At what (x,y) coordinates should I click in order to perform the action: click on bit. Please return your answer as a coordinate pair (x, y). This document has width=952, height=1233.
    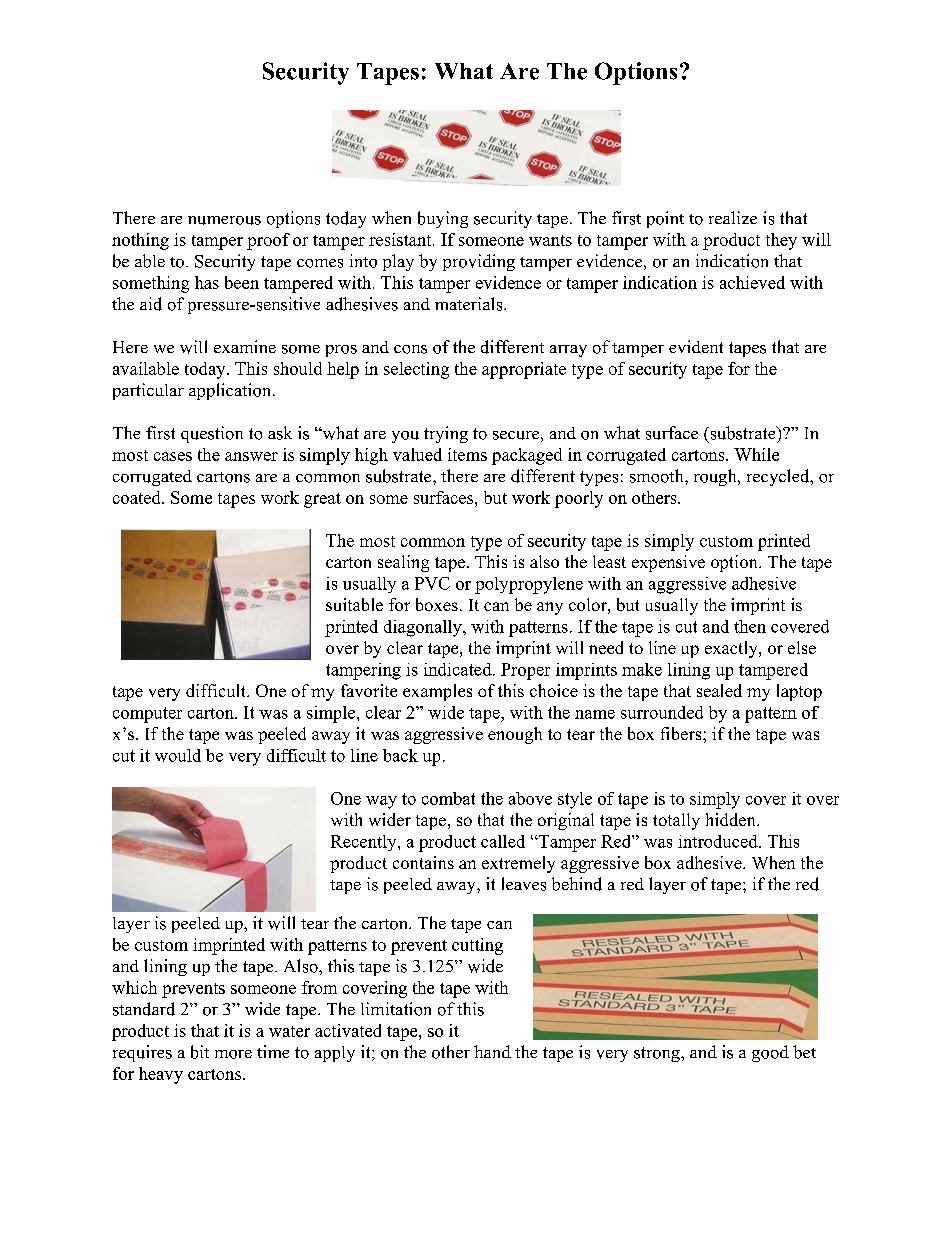
    Looking at the image, I should click on (200, 1052).
